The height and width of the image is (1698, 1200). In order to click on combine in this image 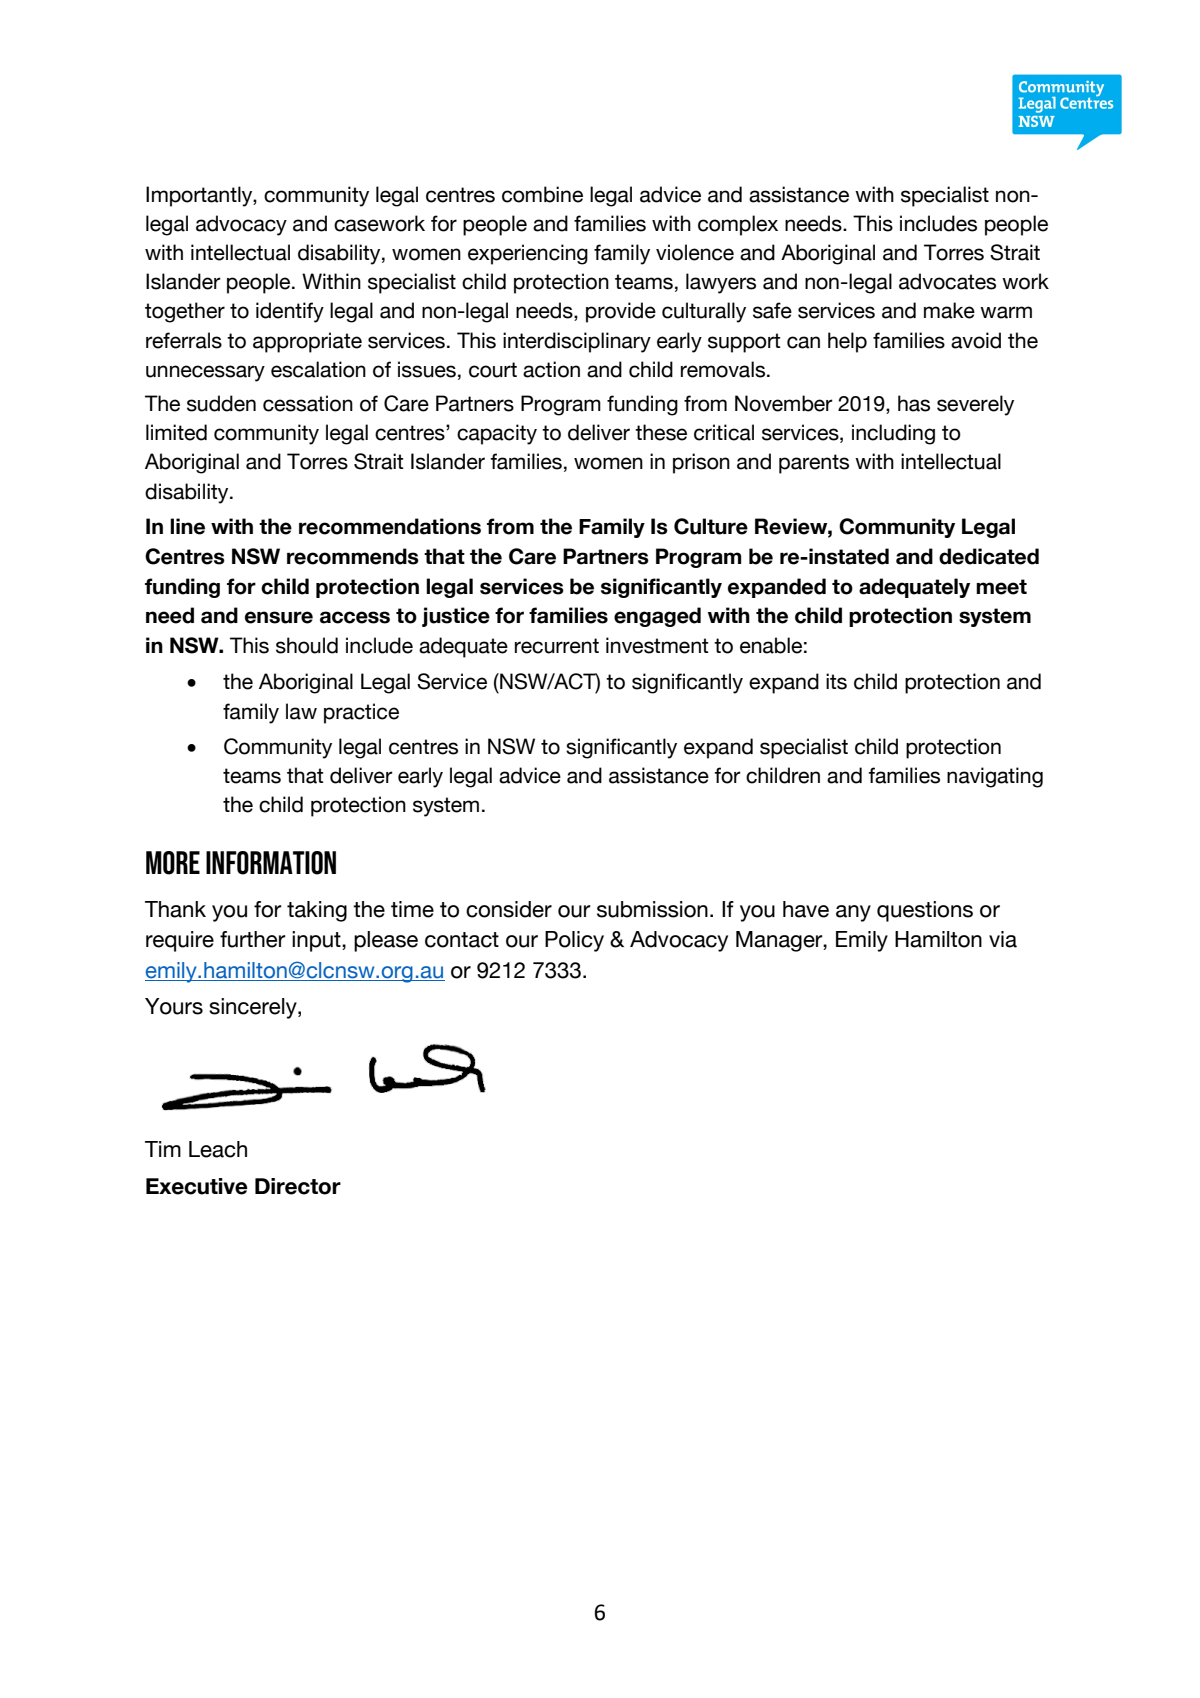, I will do `click(542, 194)`.
